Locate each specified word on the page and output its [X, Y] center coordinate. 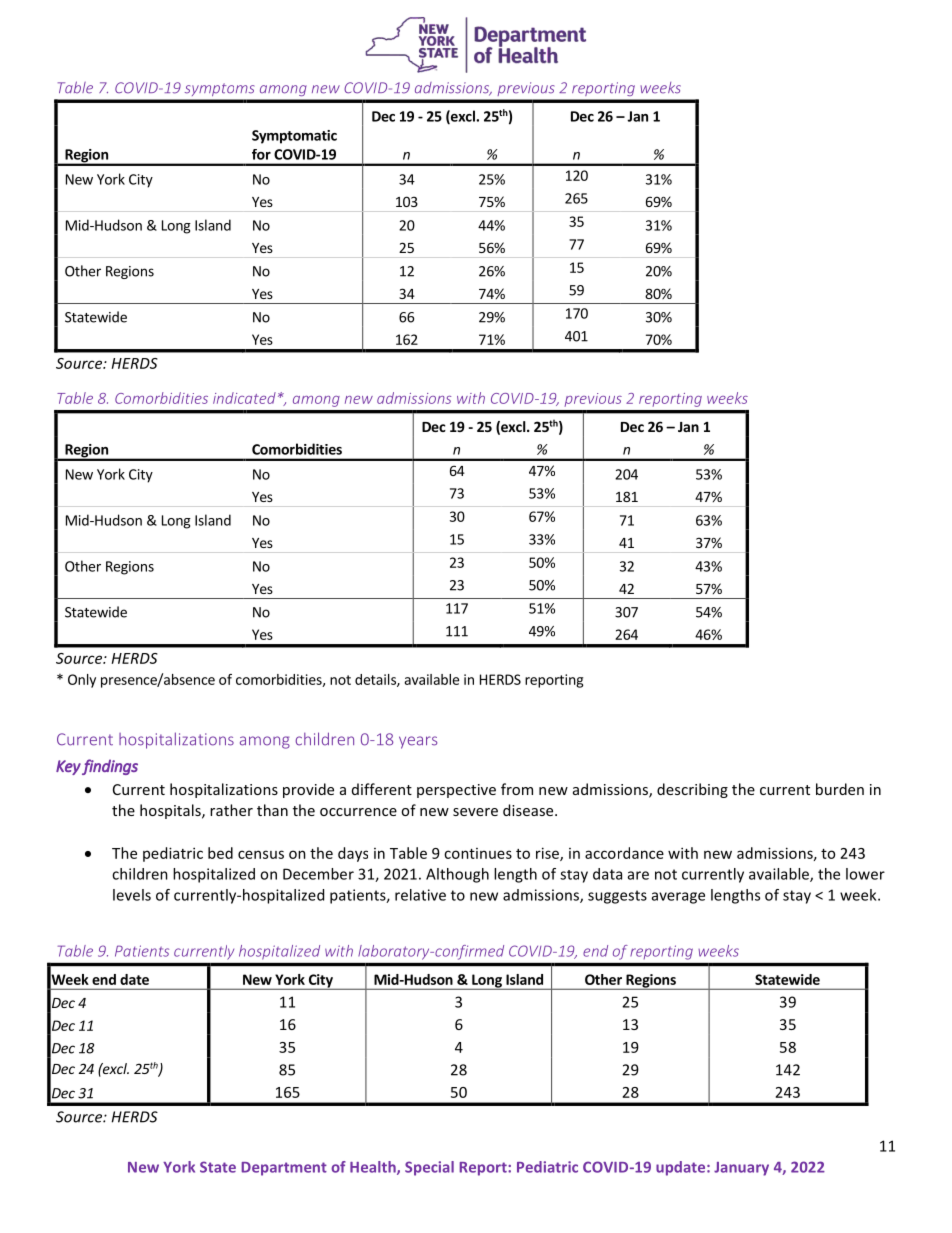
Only [82, 681]
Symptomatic [294, 137]
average [678, 898]
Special [429, 1168]
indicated [244, 398]
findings [110, 767]
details [376, 680]
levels [132, 895]
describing [692, 790]
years [418, 742]
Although [457, 875]
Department [284, 1169]
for [261, 154]
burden [840, 789]
